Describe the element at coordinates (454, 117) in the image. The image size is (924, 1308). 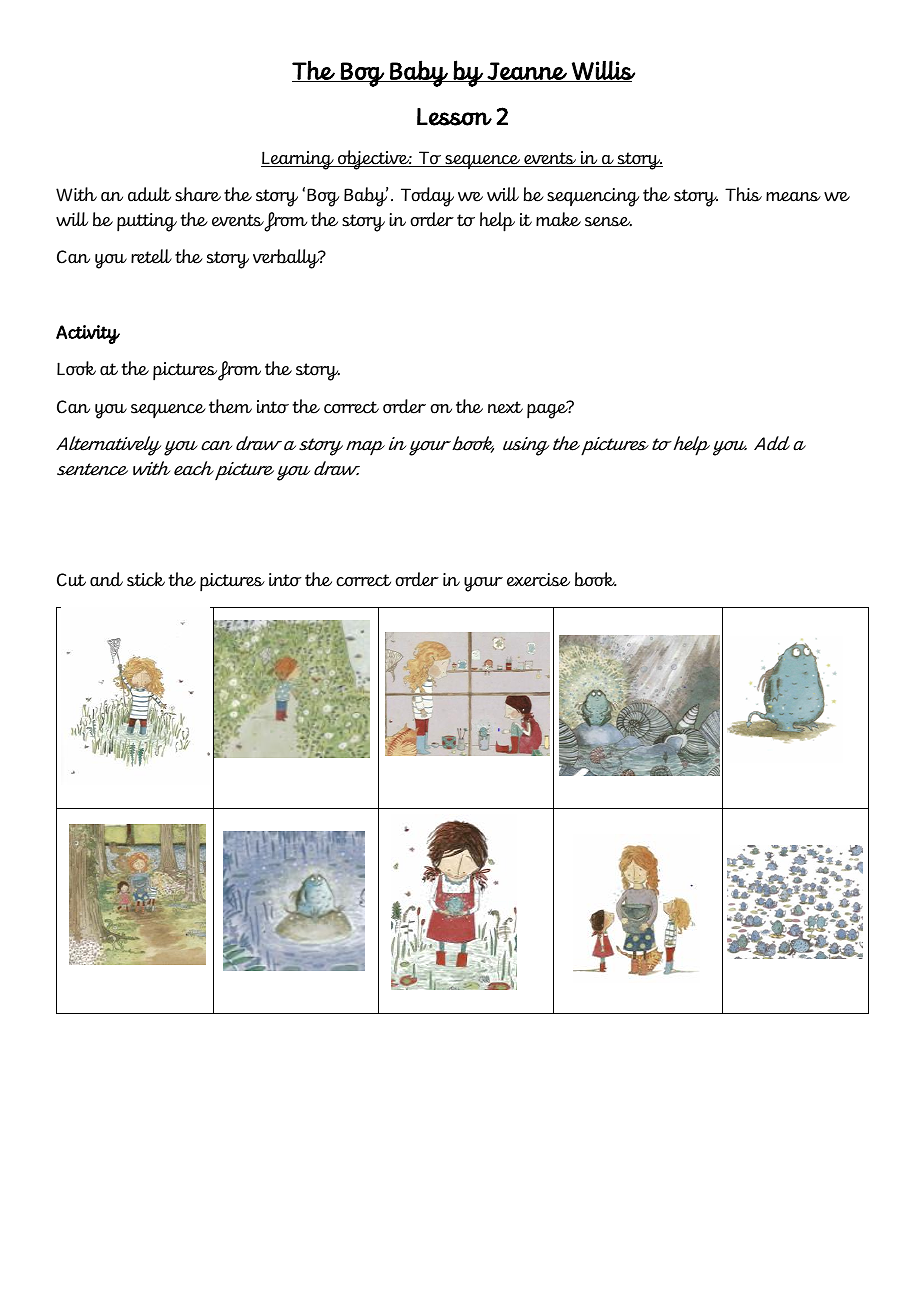
I see `Lesson` at that location.
